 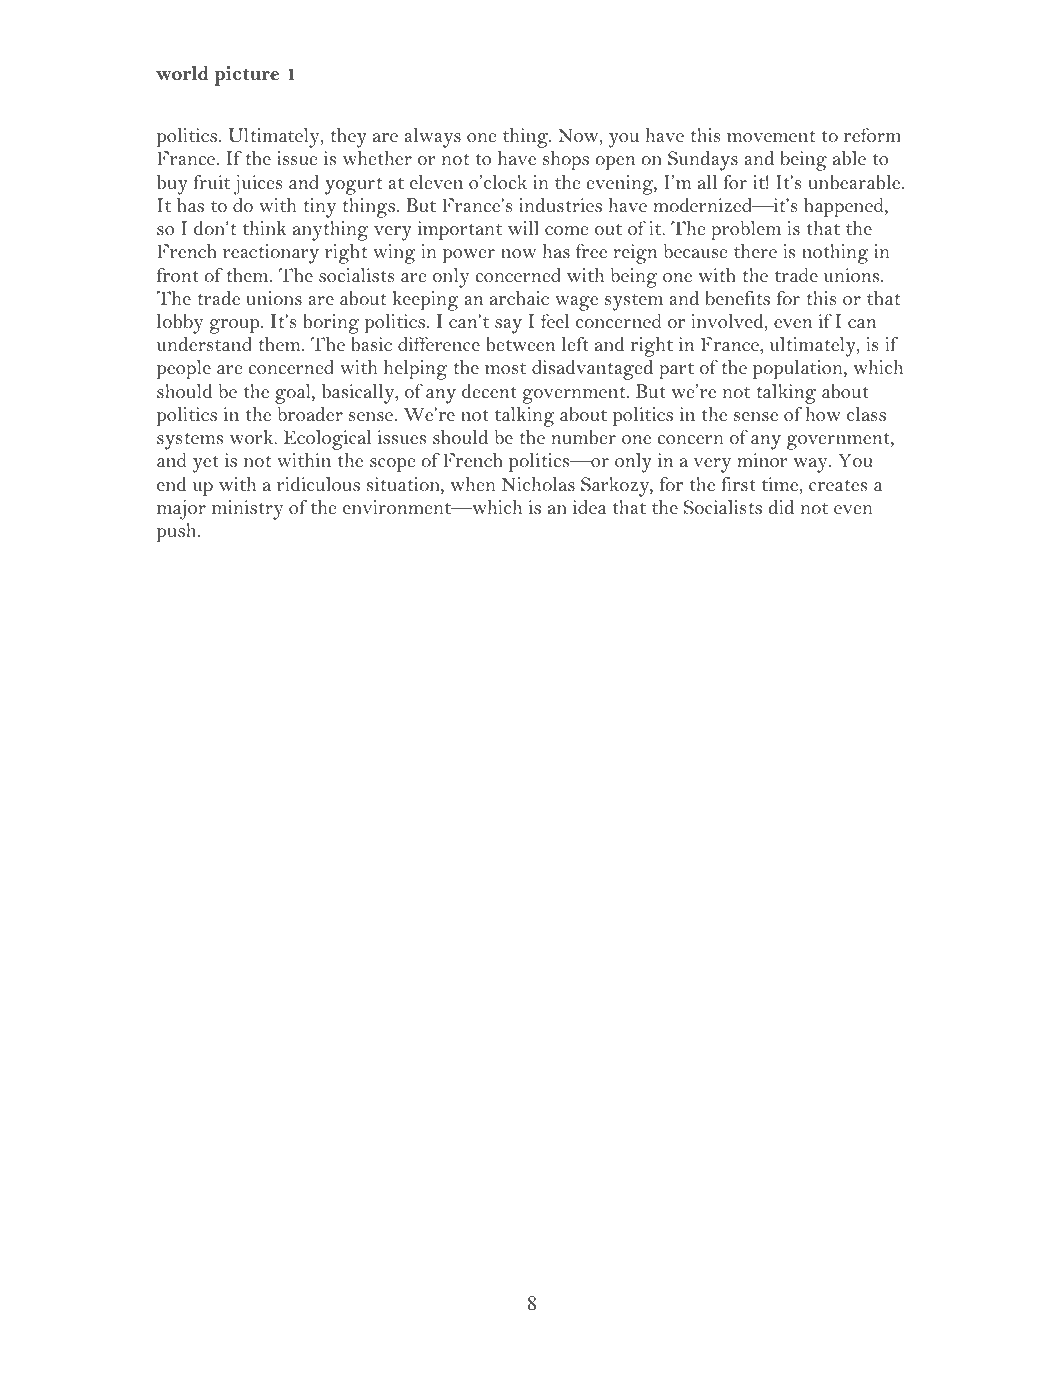 I want to click on group, so click(x=236, y=326).
